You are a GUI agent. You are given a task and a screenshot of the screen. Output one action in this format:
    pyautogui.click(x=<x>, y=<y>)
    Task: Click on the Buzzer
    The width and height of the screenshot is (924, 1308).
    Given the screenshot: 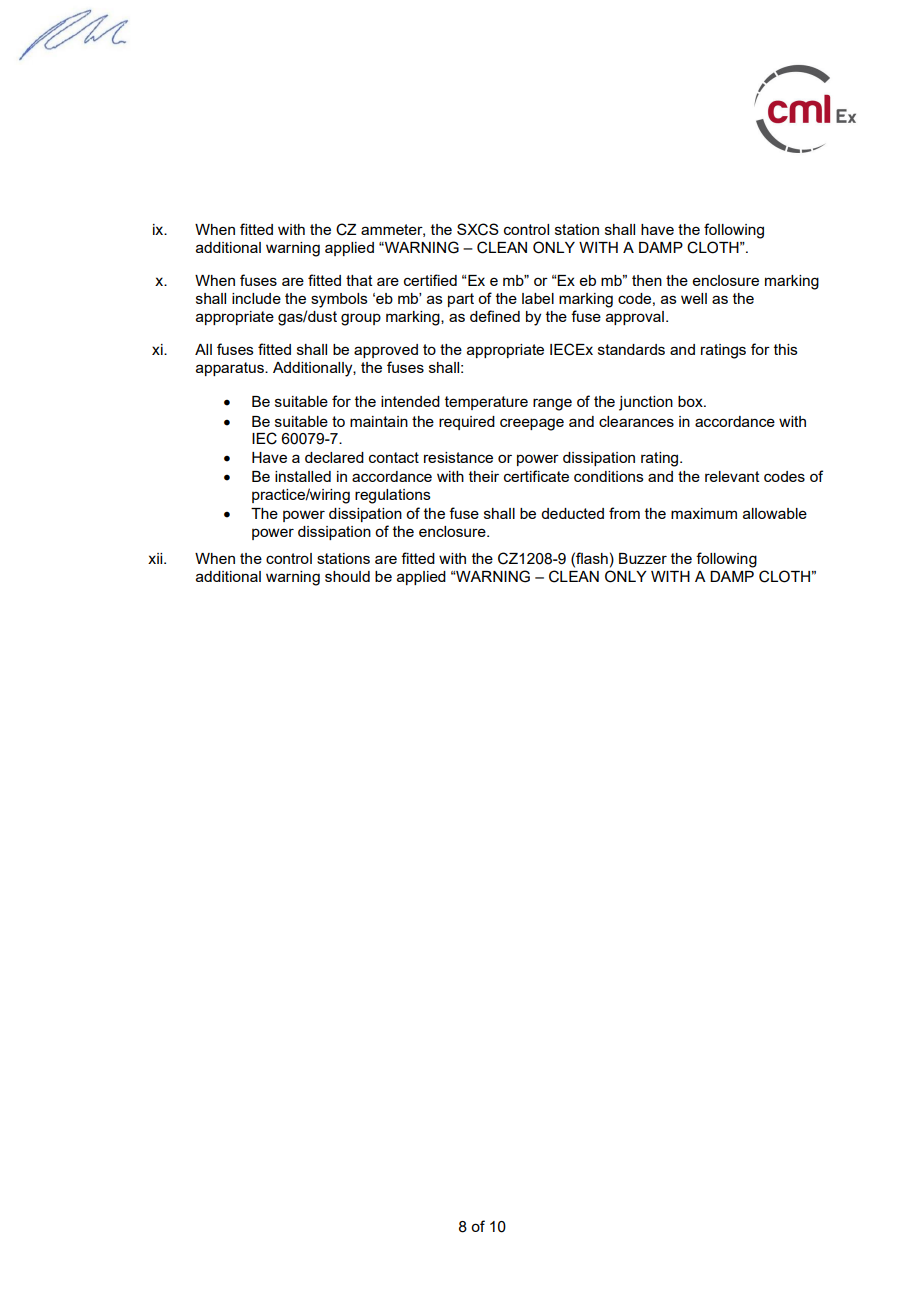 What is the action you would take?
    pyautogui.click(x=643, y=558)
